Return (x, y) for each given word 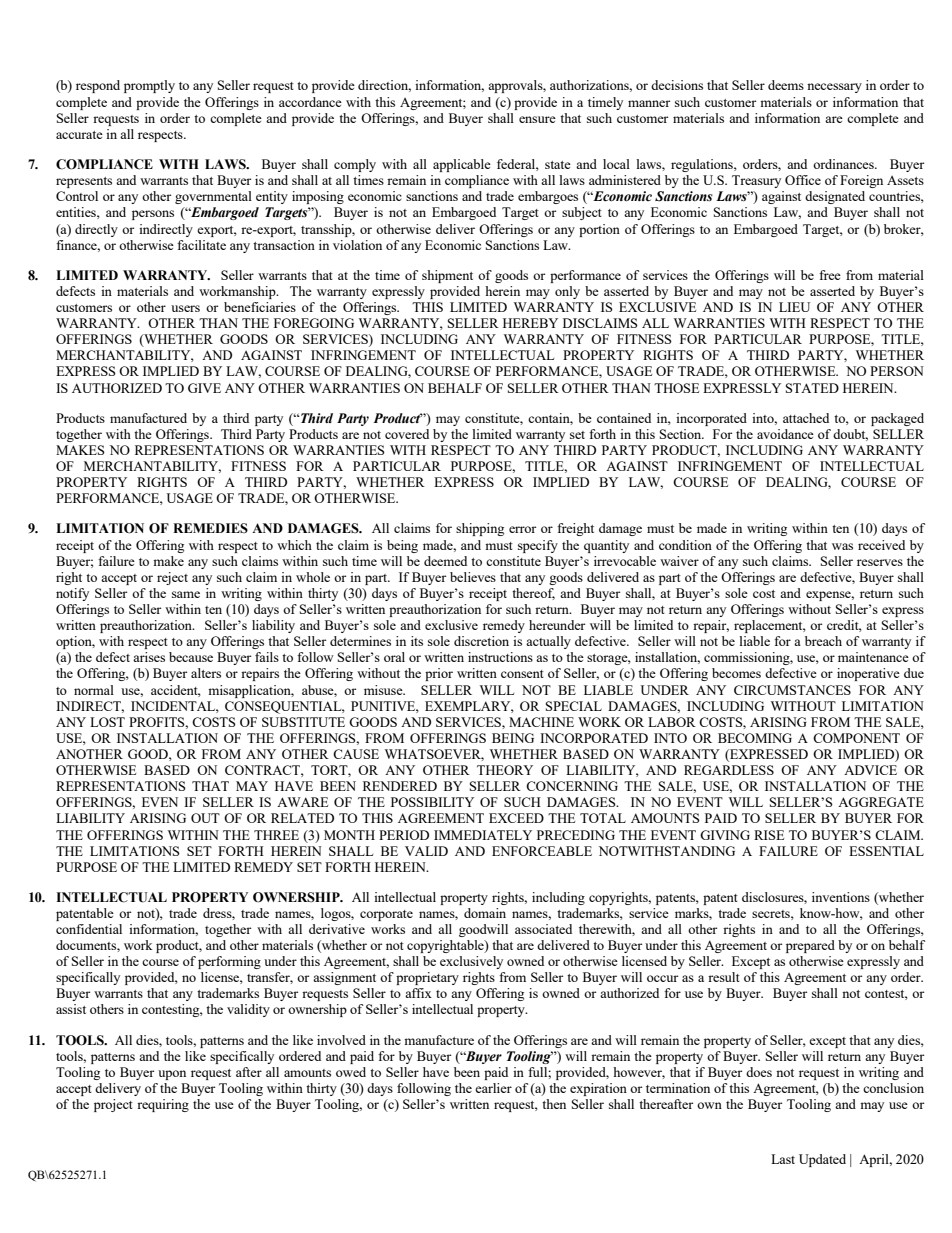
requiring (163, 1105)
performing (229, 962)
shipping (480, 529)
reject (172, 578)
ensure (537, 119)
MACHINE (541, 722)
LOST (107, 722)
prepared (810, 946)
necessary (834, 88)
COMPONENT (856, 738)
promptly (149, 86)
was (842, 546)
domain (485, 913)
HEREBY (530, 323)
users (185, 308)
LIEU (794, 307)
